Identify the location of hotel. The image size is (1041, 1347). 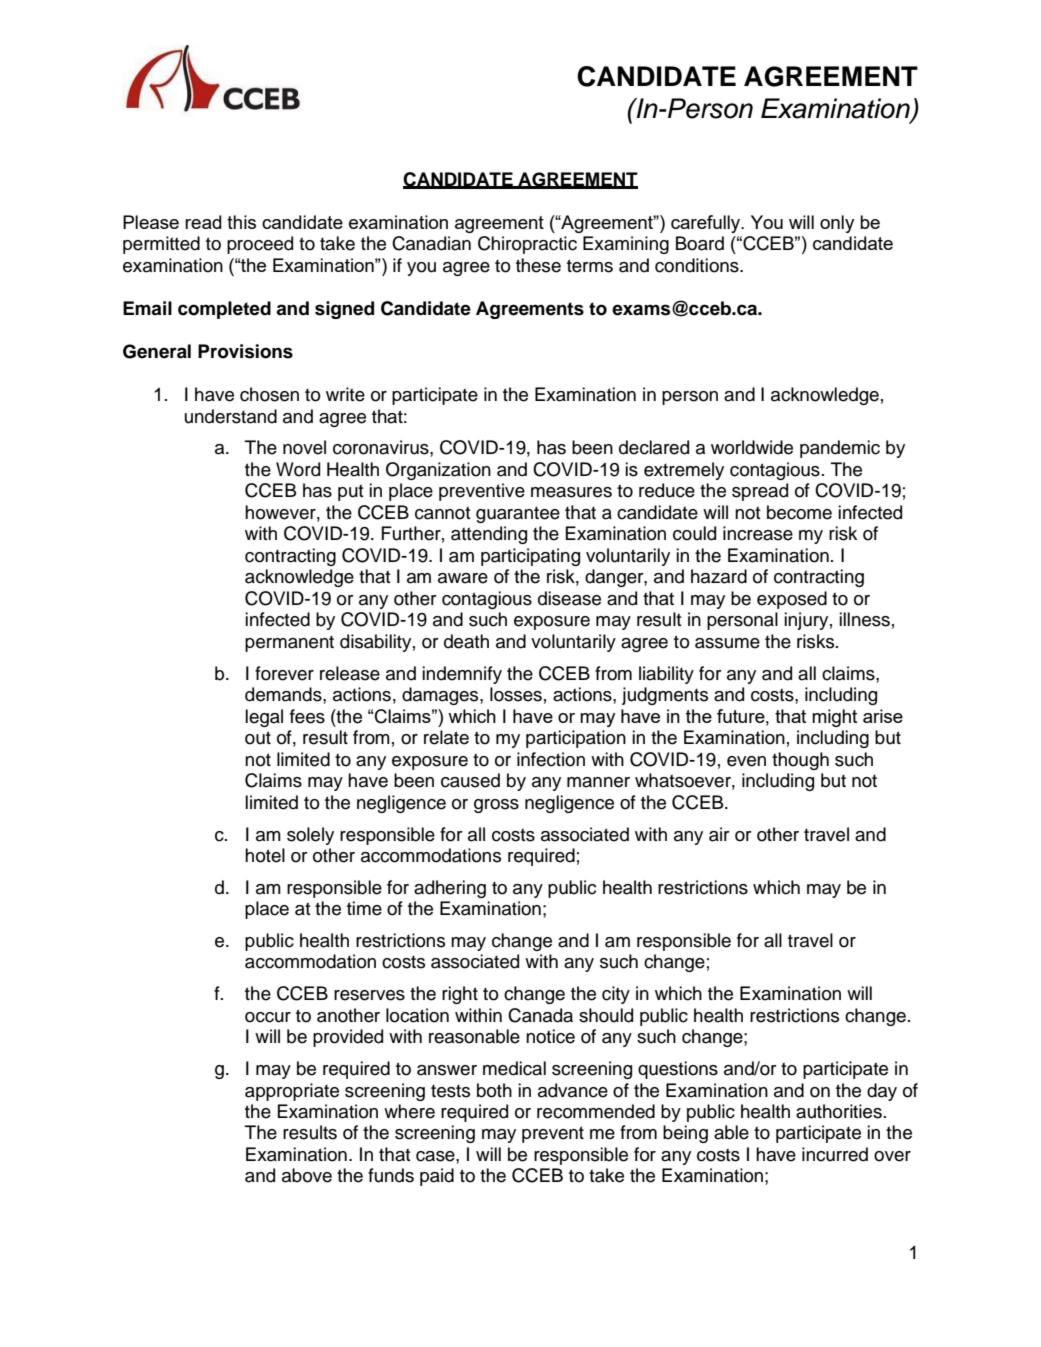
(265, 855).
